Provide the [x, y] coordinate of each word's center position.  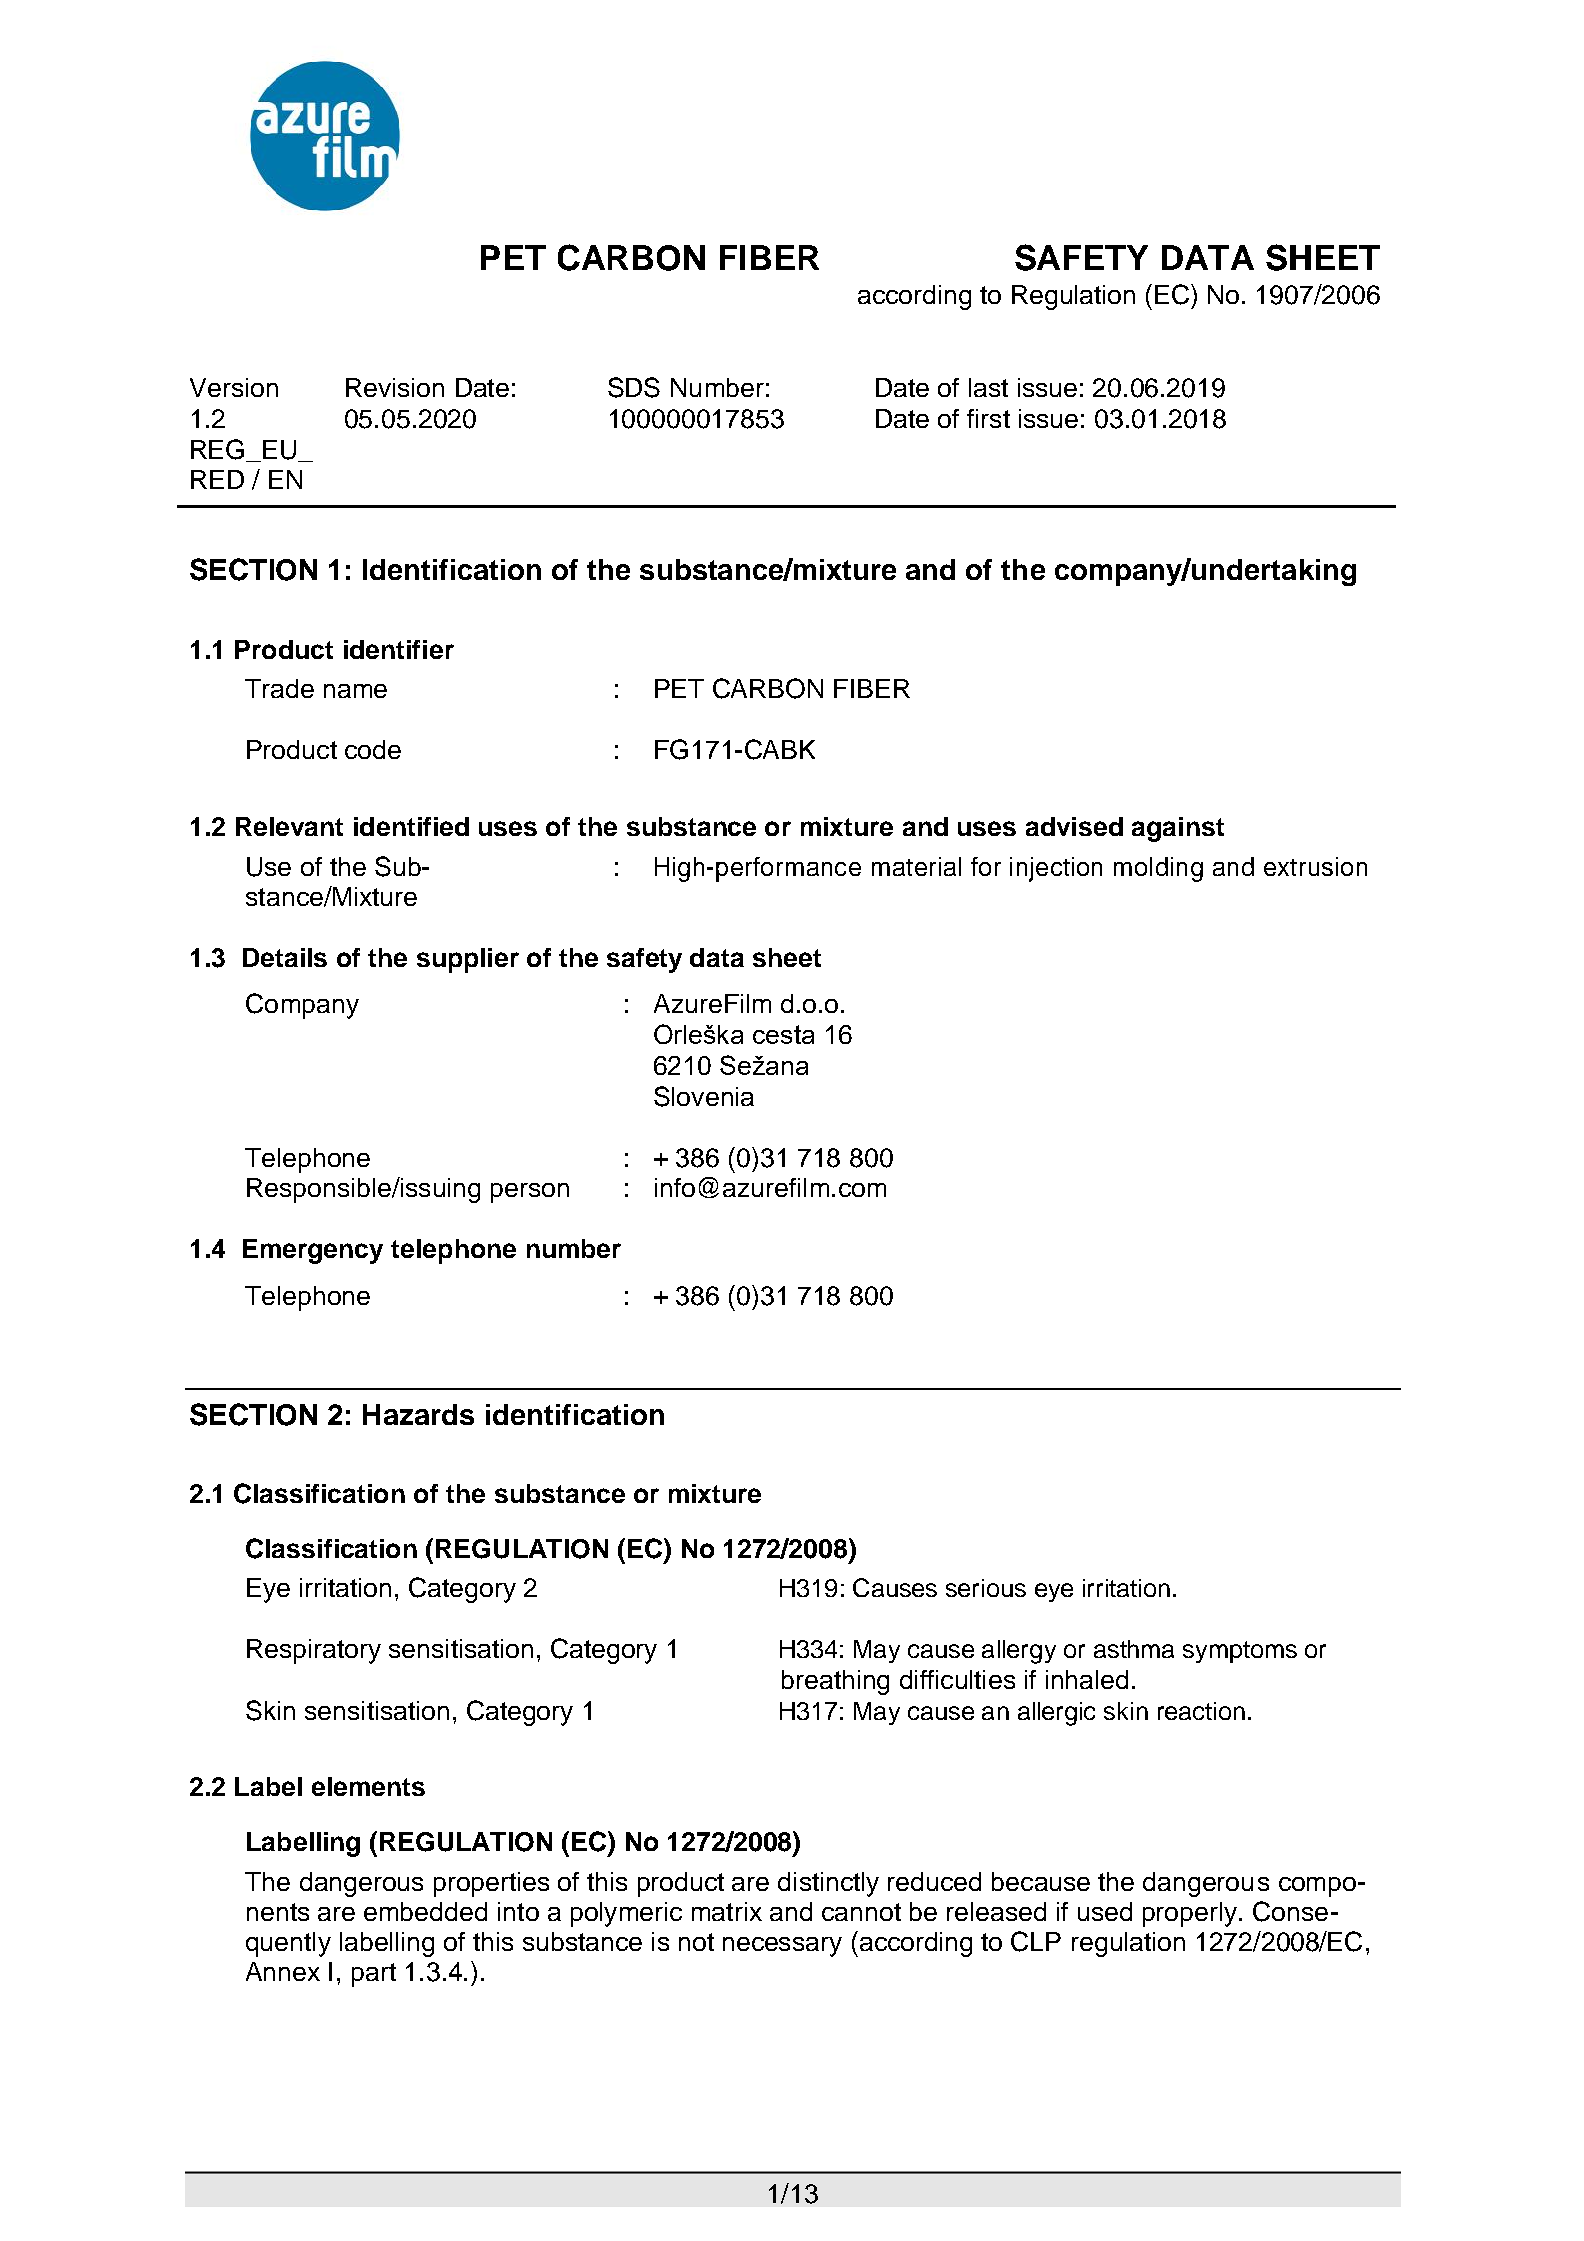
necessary [782, 1947]
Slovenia [704, 1096]
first [988, 418]
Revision [395, 387]
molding [1158, 869]
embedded [425, 1911]
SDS [634, 387]
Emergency [313, 1251]
